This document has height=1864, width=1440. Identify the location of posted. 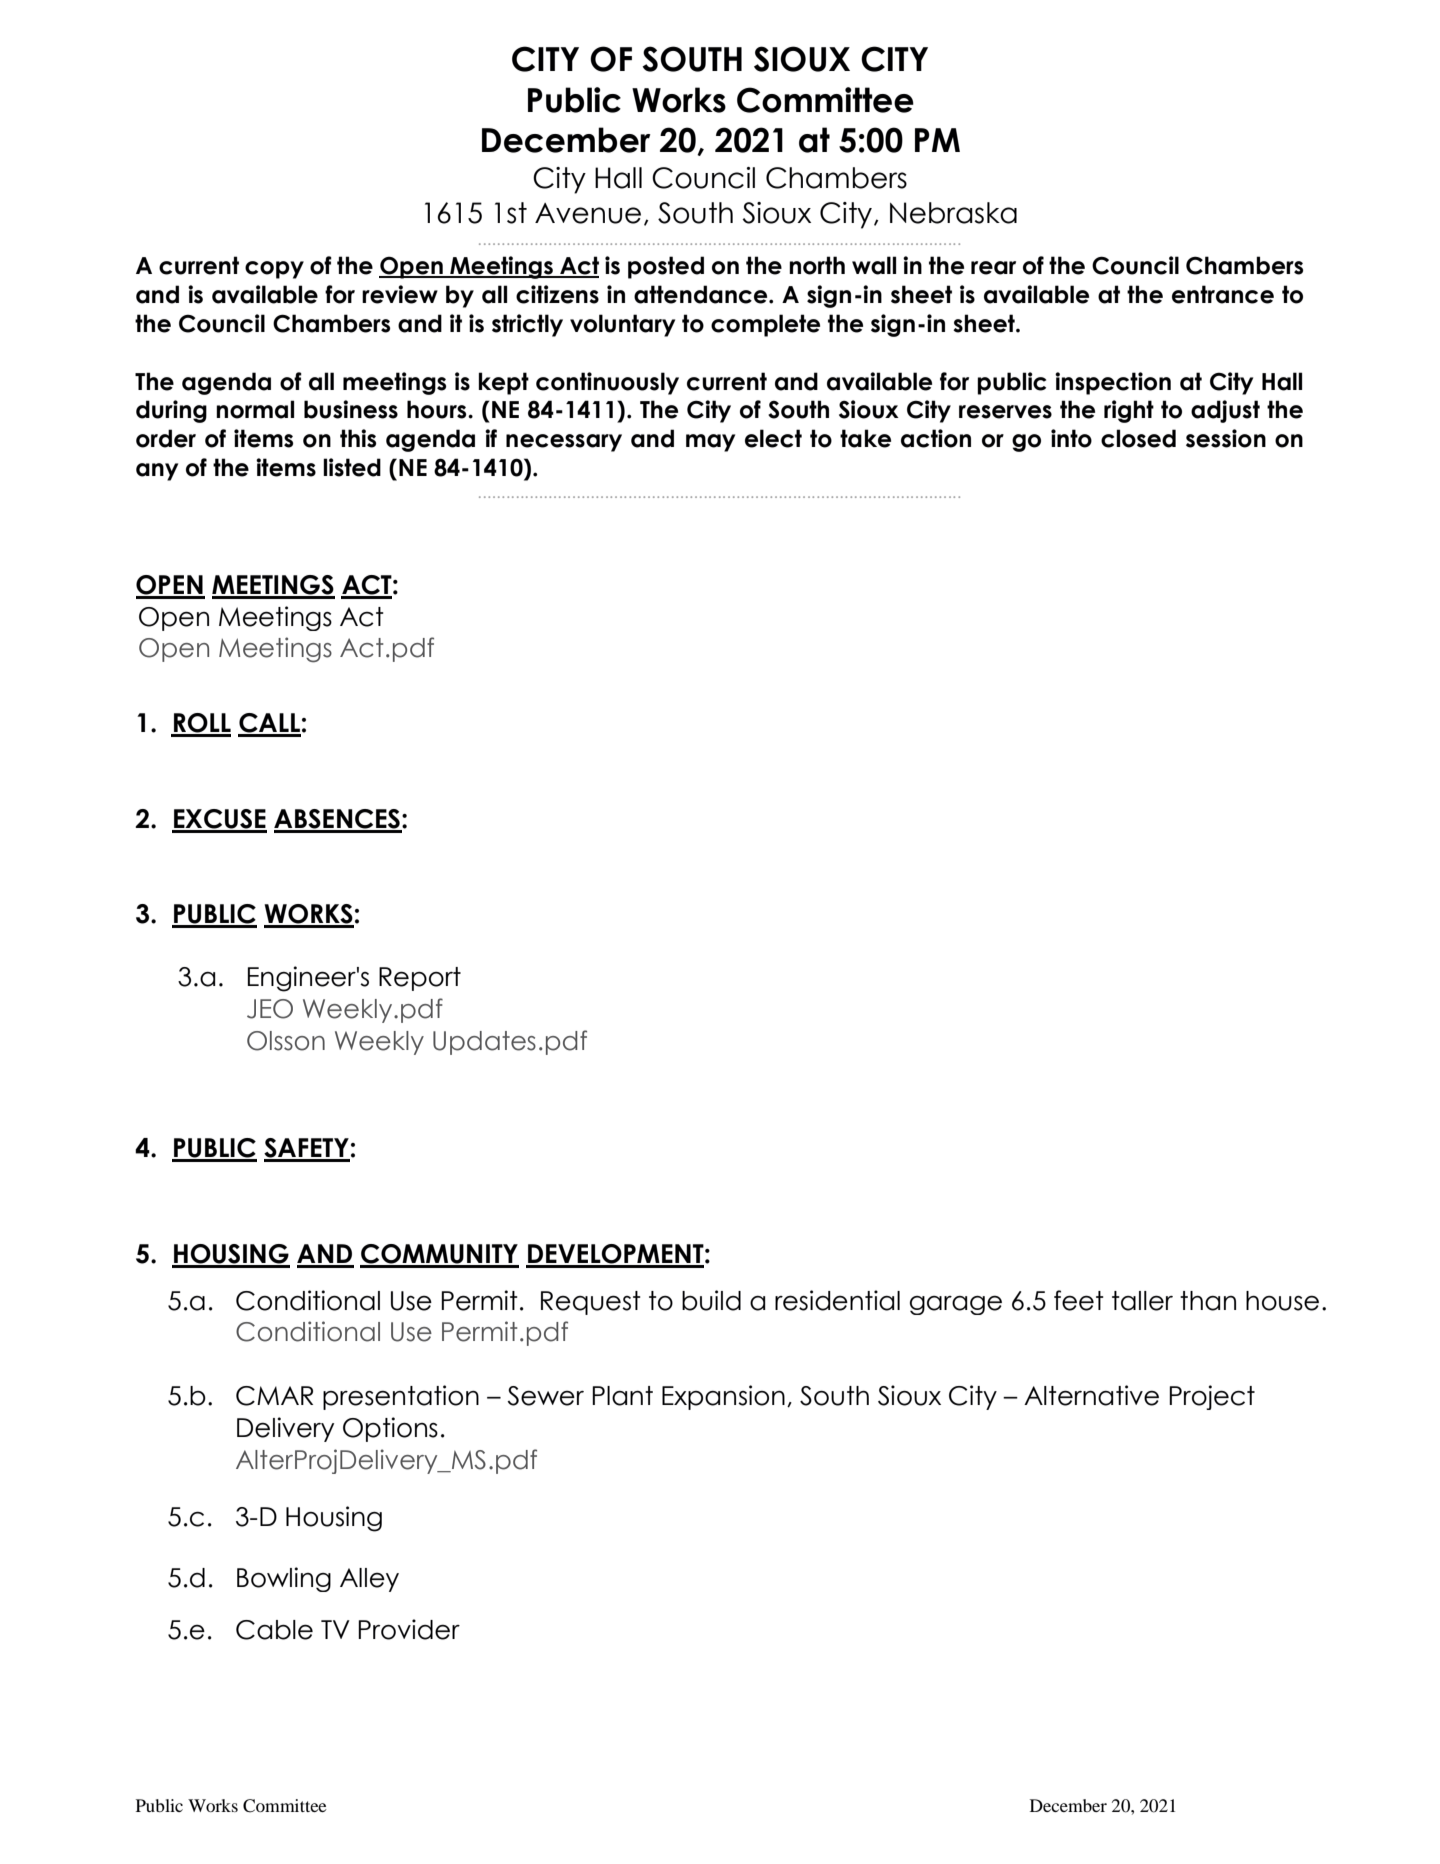
(666, 267).
